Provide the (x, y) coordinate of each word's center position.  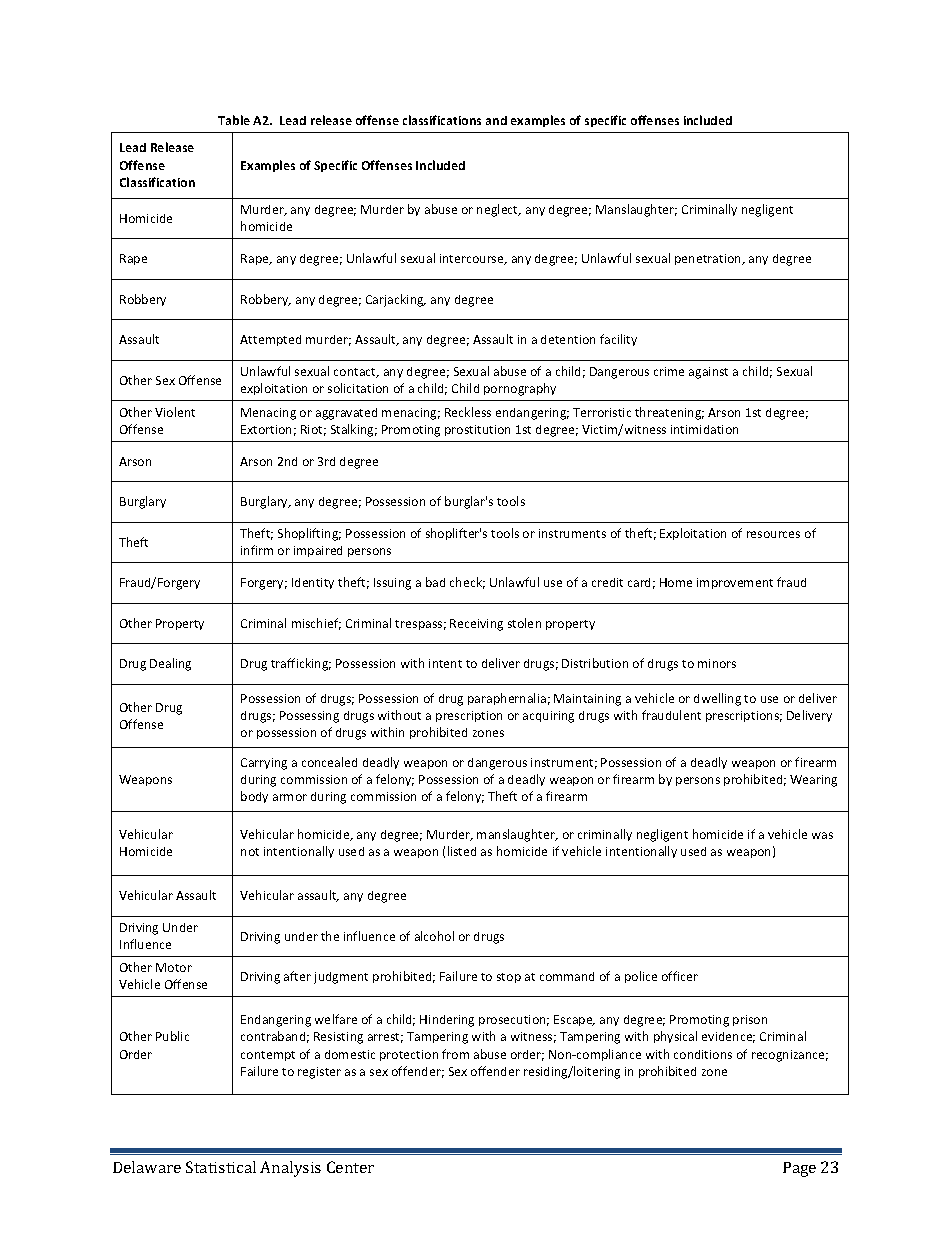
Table (234, 120)
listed (462, 851)
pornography (520, 389)
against (708, 373)
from (455, 1054)
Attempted (270, 340)
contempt (268, 1056)
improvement (735, 583)
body (254, 797)
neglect (499, 210)
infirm (257, 550)
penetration (709, 259)
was (822, 835)
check (467, 583)
